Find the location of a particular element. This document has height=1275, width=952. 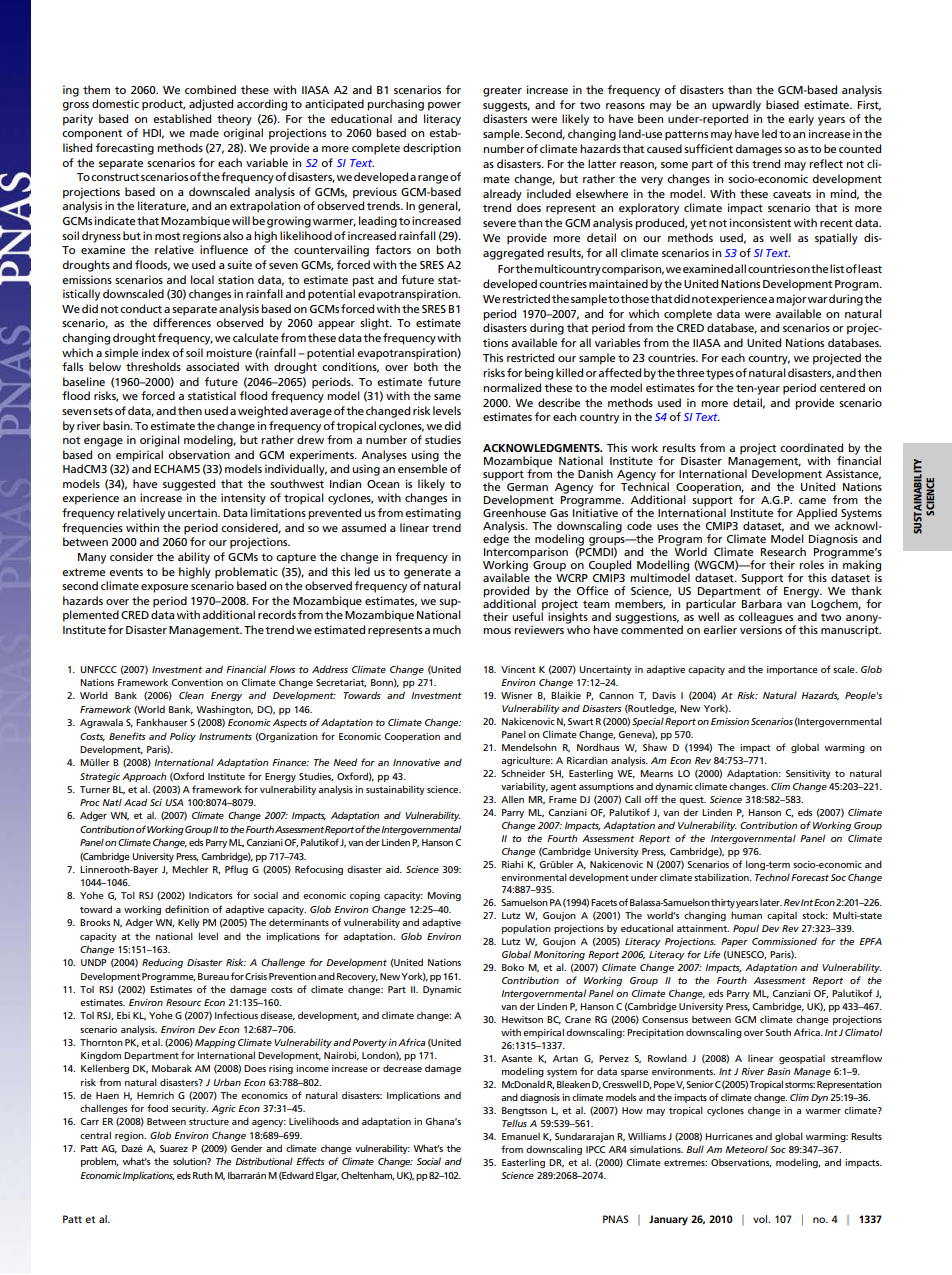

much is located at coordinates (447, 629).
